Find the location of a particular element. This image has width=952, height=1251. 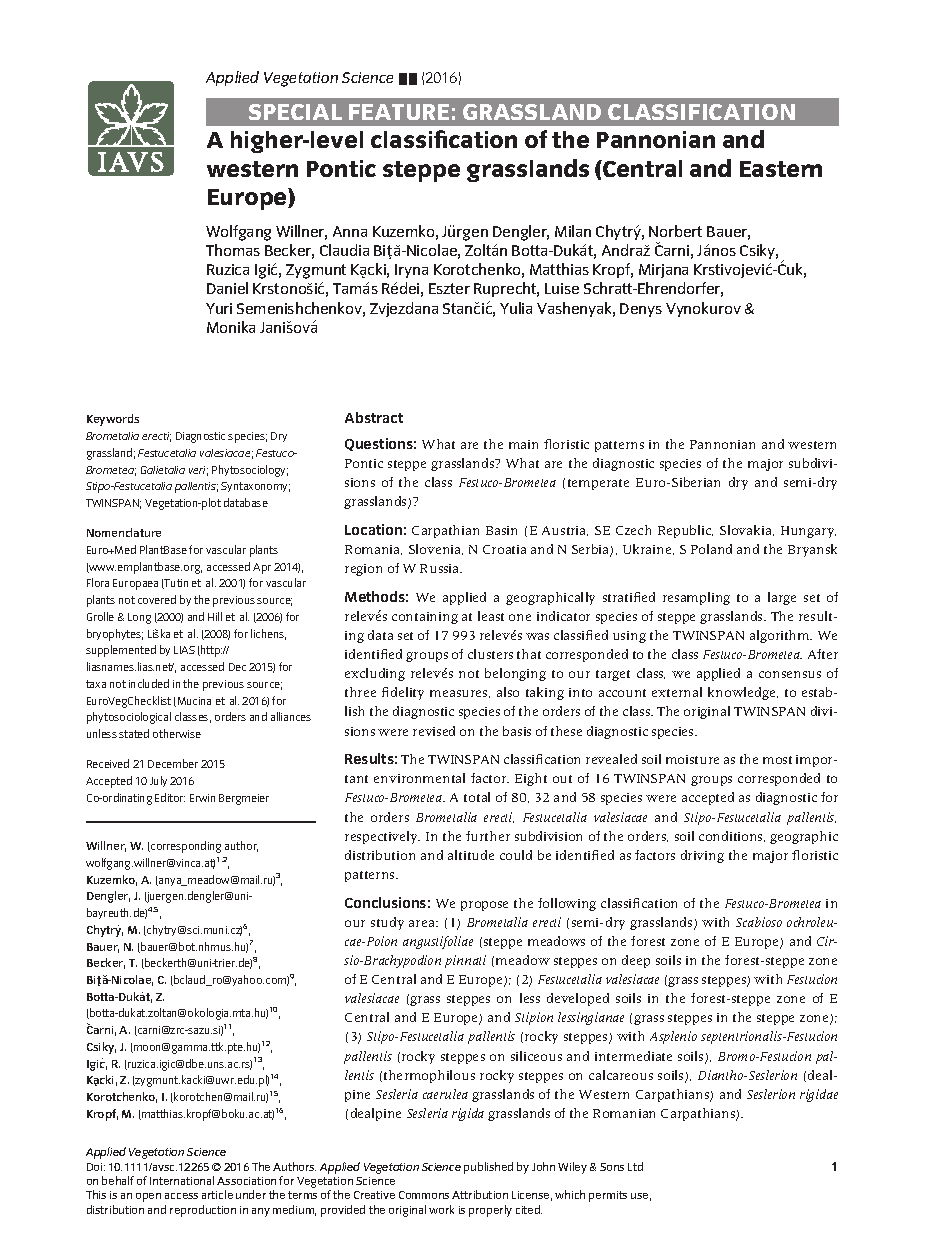

Editor is located at coordinates (170, 797).
